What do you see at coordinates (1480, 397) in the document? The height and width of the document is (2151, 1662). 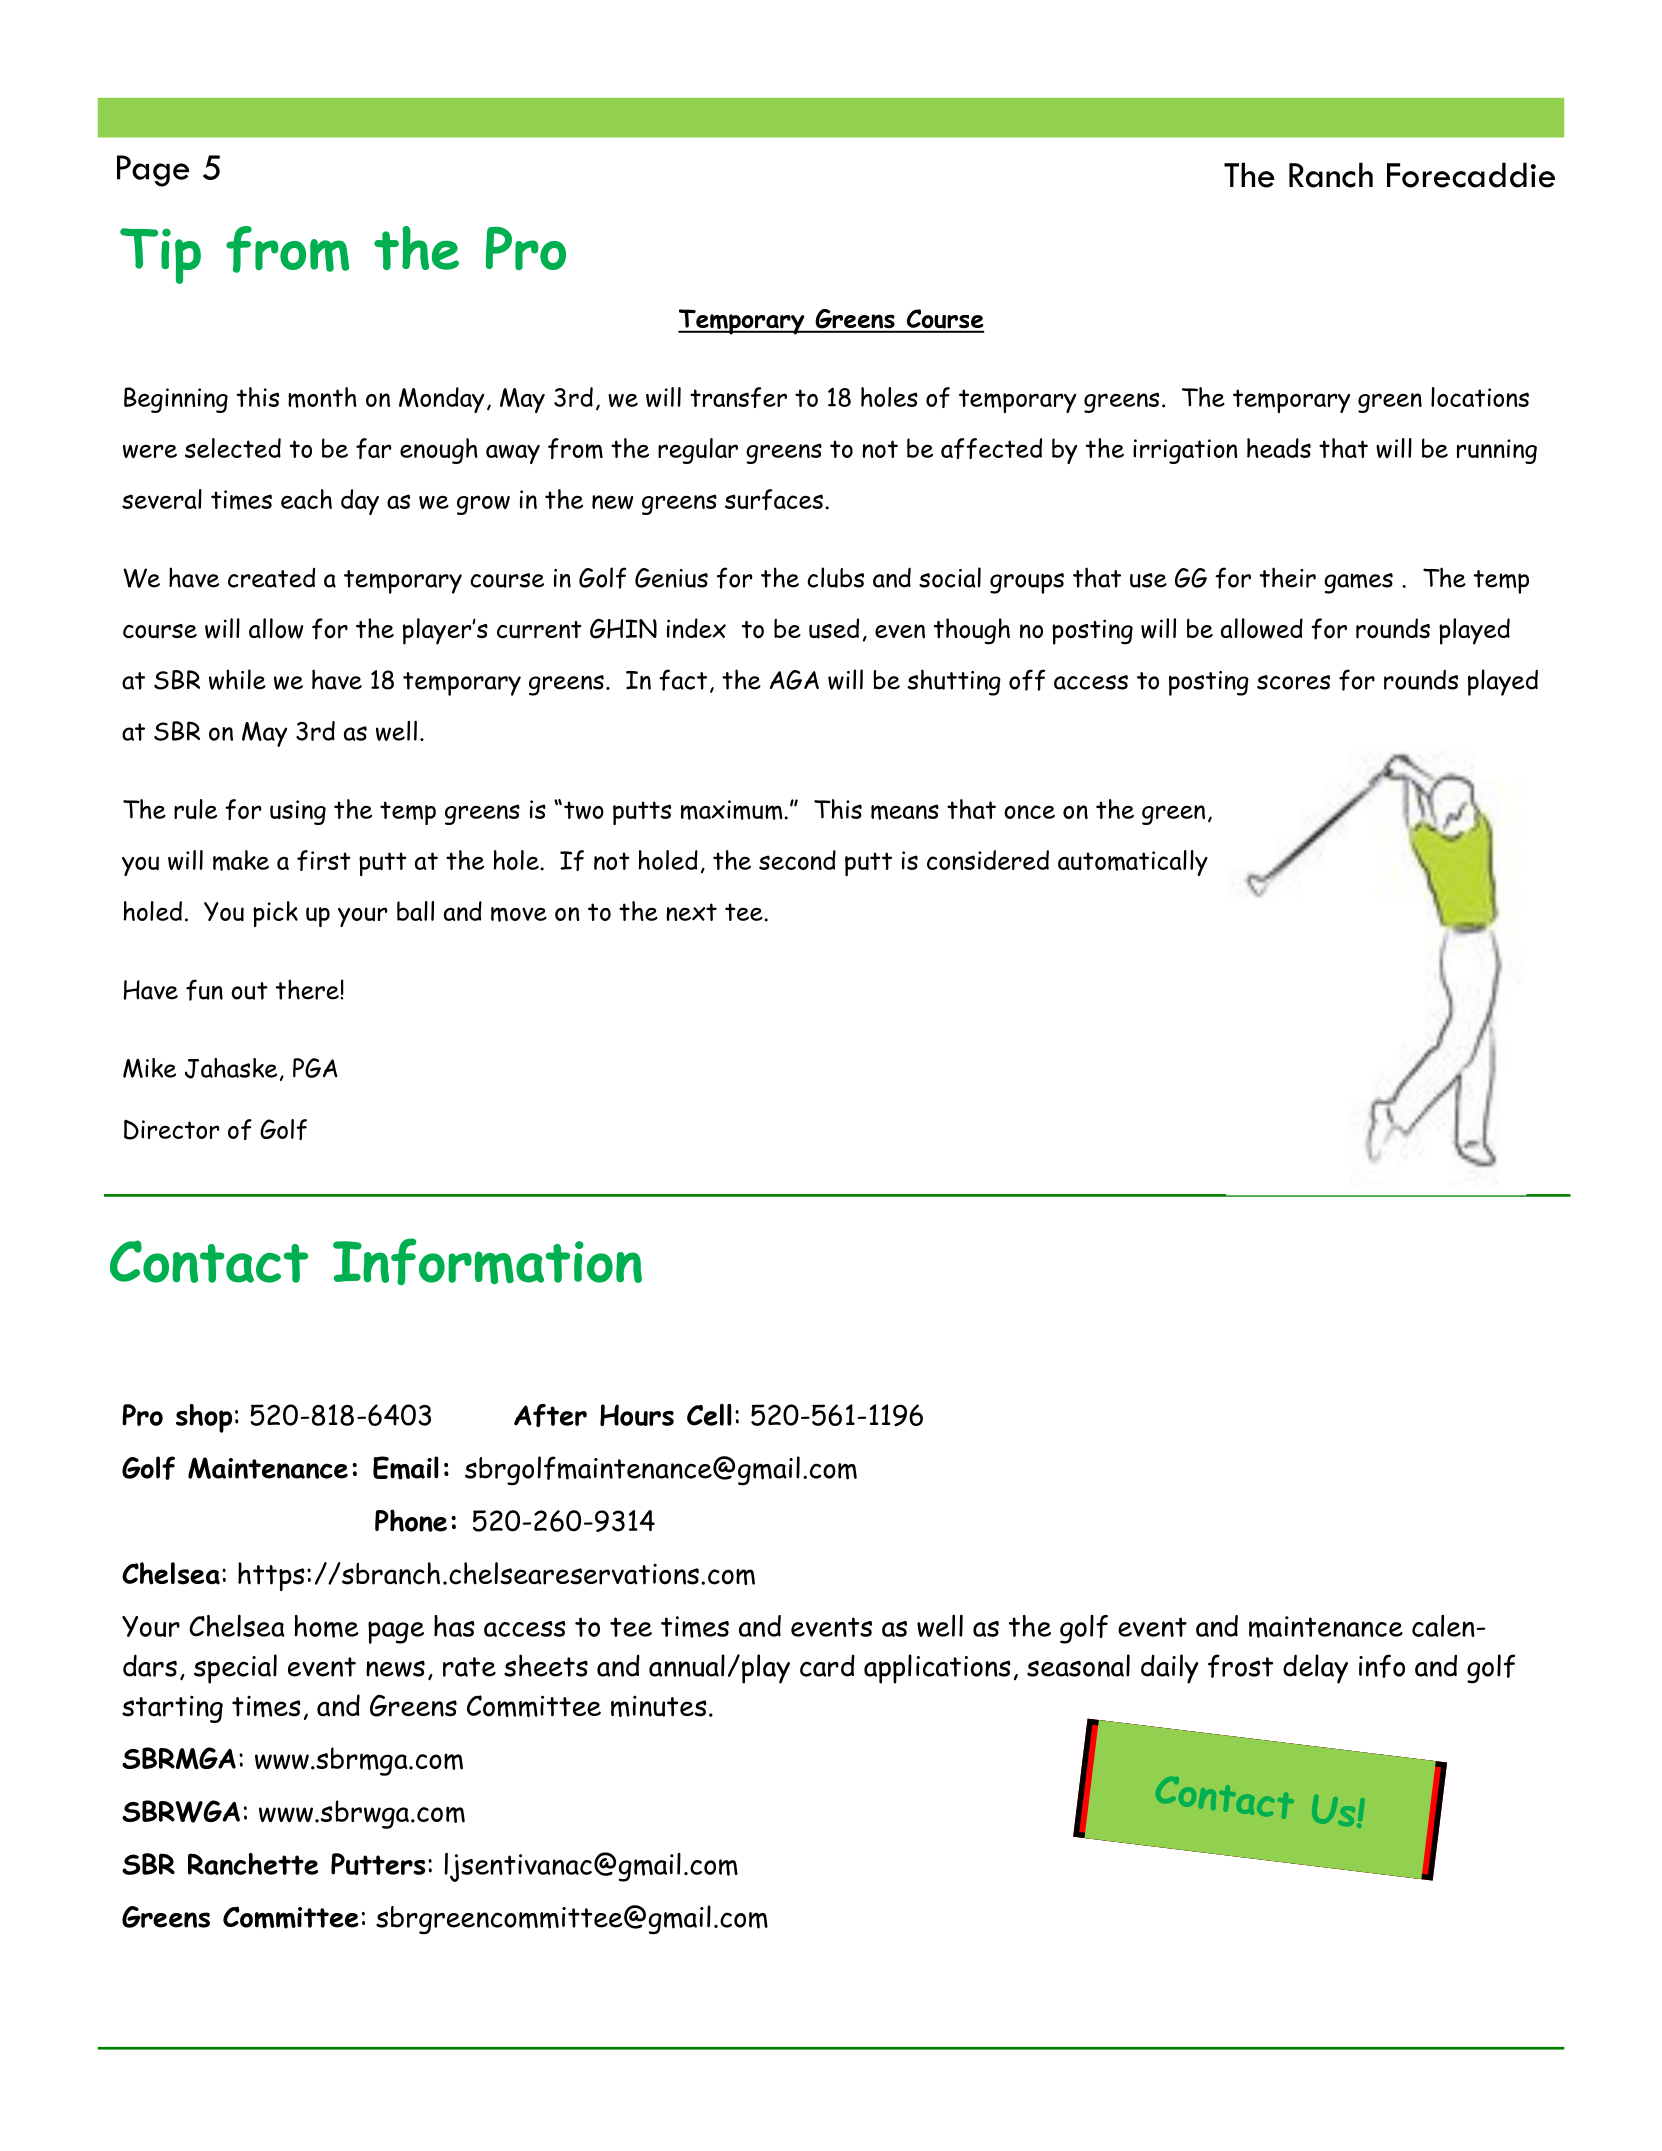 I see `locations` at bounding box center [1480, 397].
